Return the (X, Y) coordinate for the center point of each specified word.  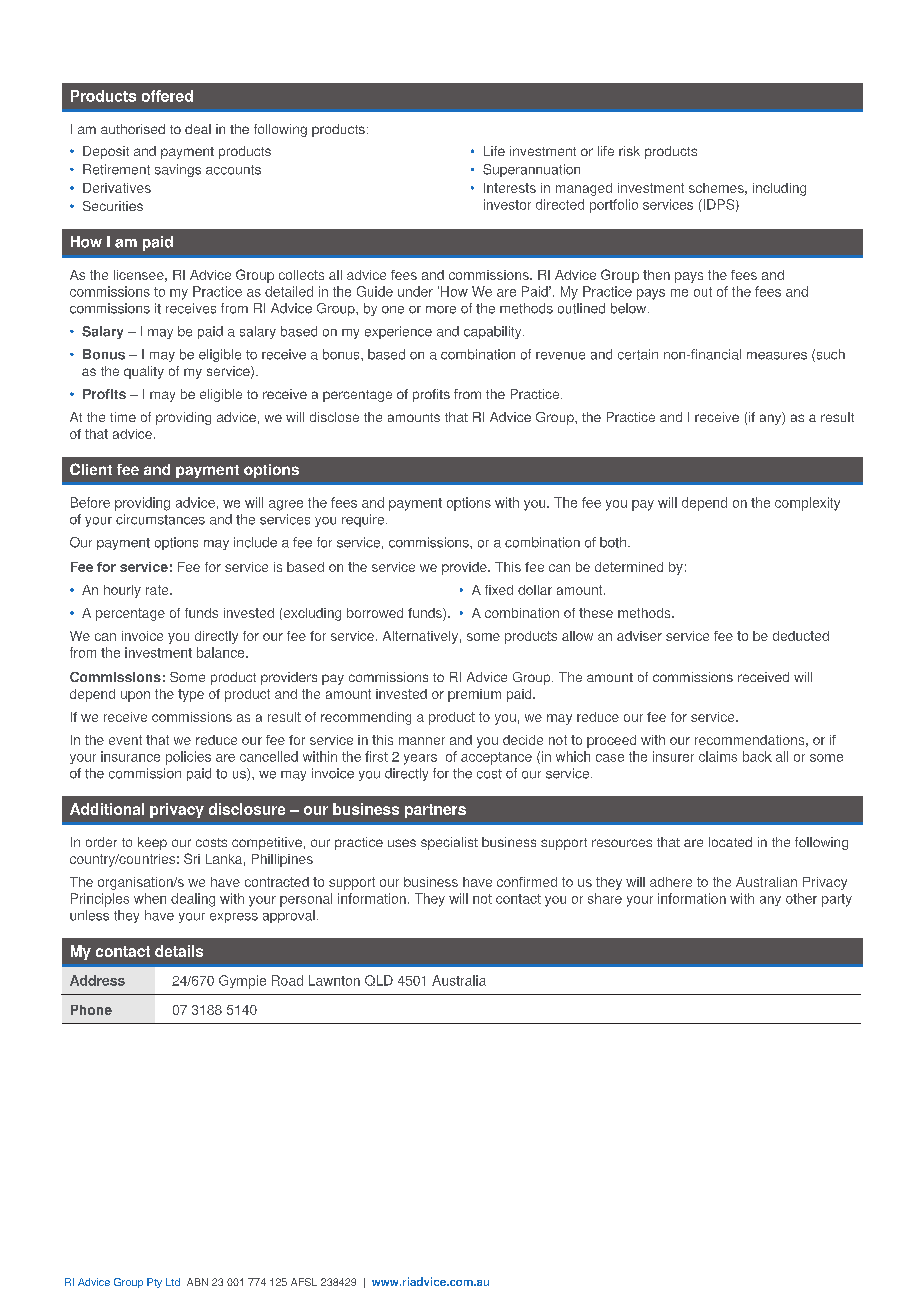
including (779, 189)
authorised (133, 129)
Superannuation (531, 170)
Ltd (173, 1282)
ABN (197, 1282)
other (801, 898)
